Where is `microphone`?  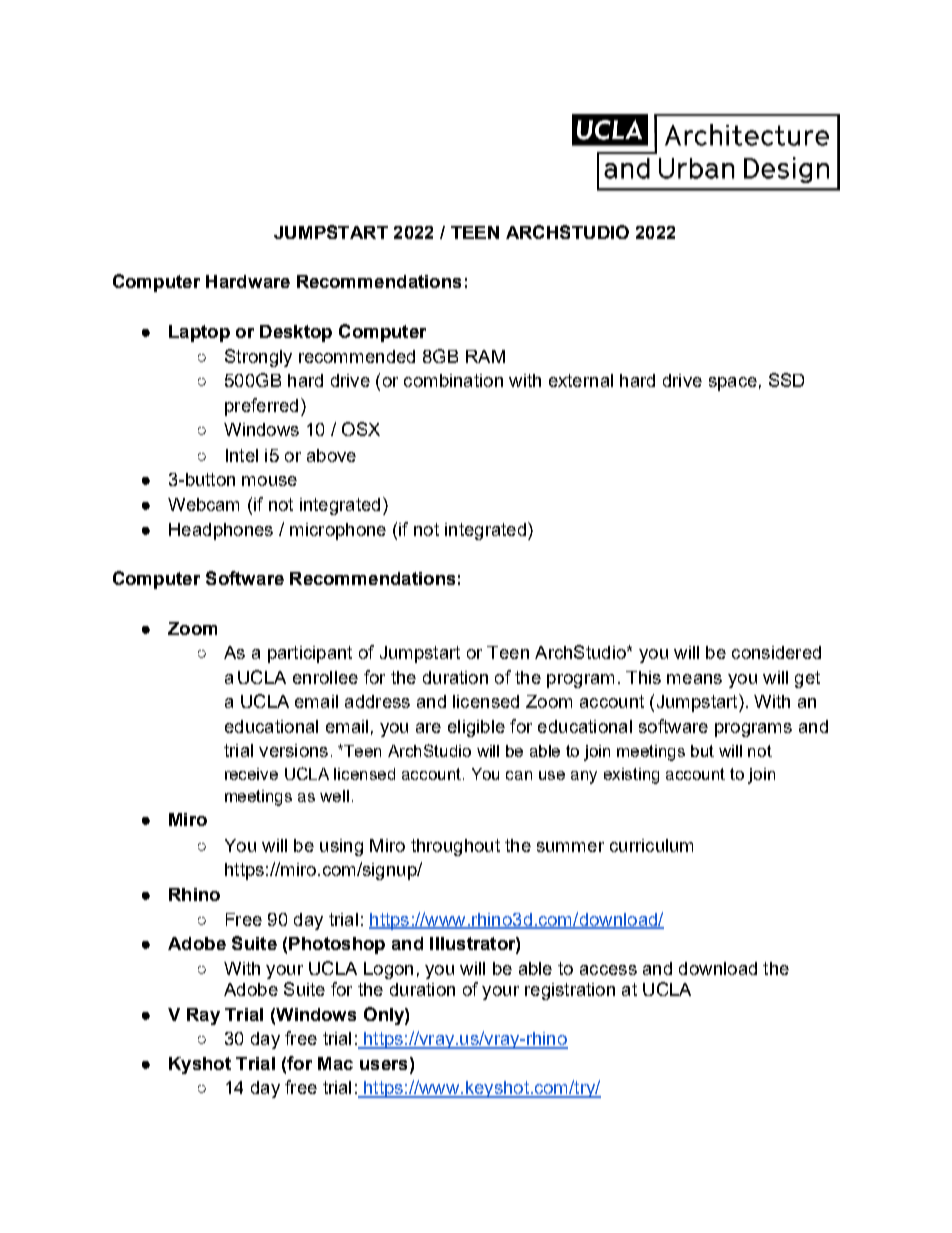
microphone is located at coordinates (338, 531).
